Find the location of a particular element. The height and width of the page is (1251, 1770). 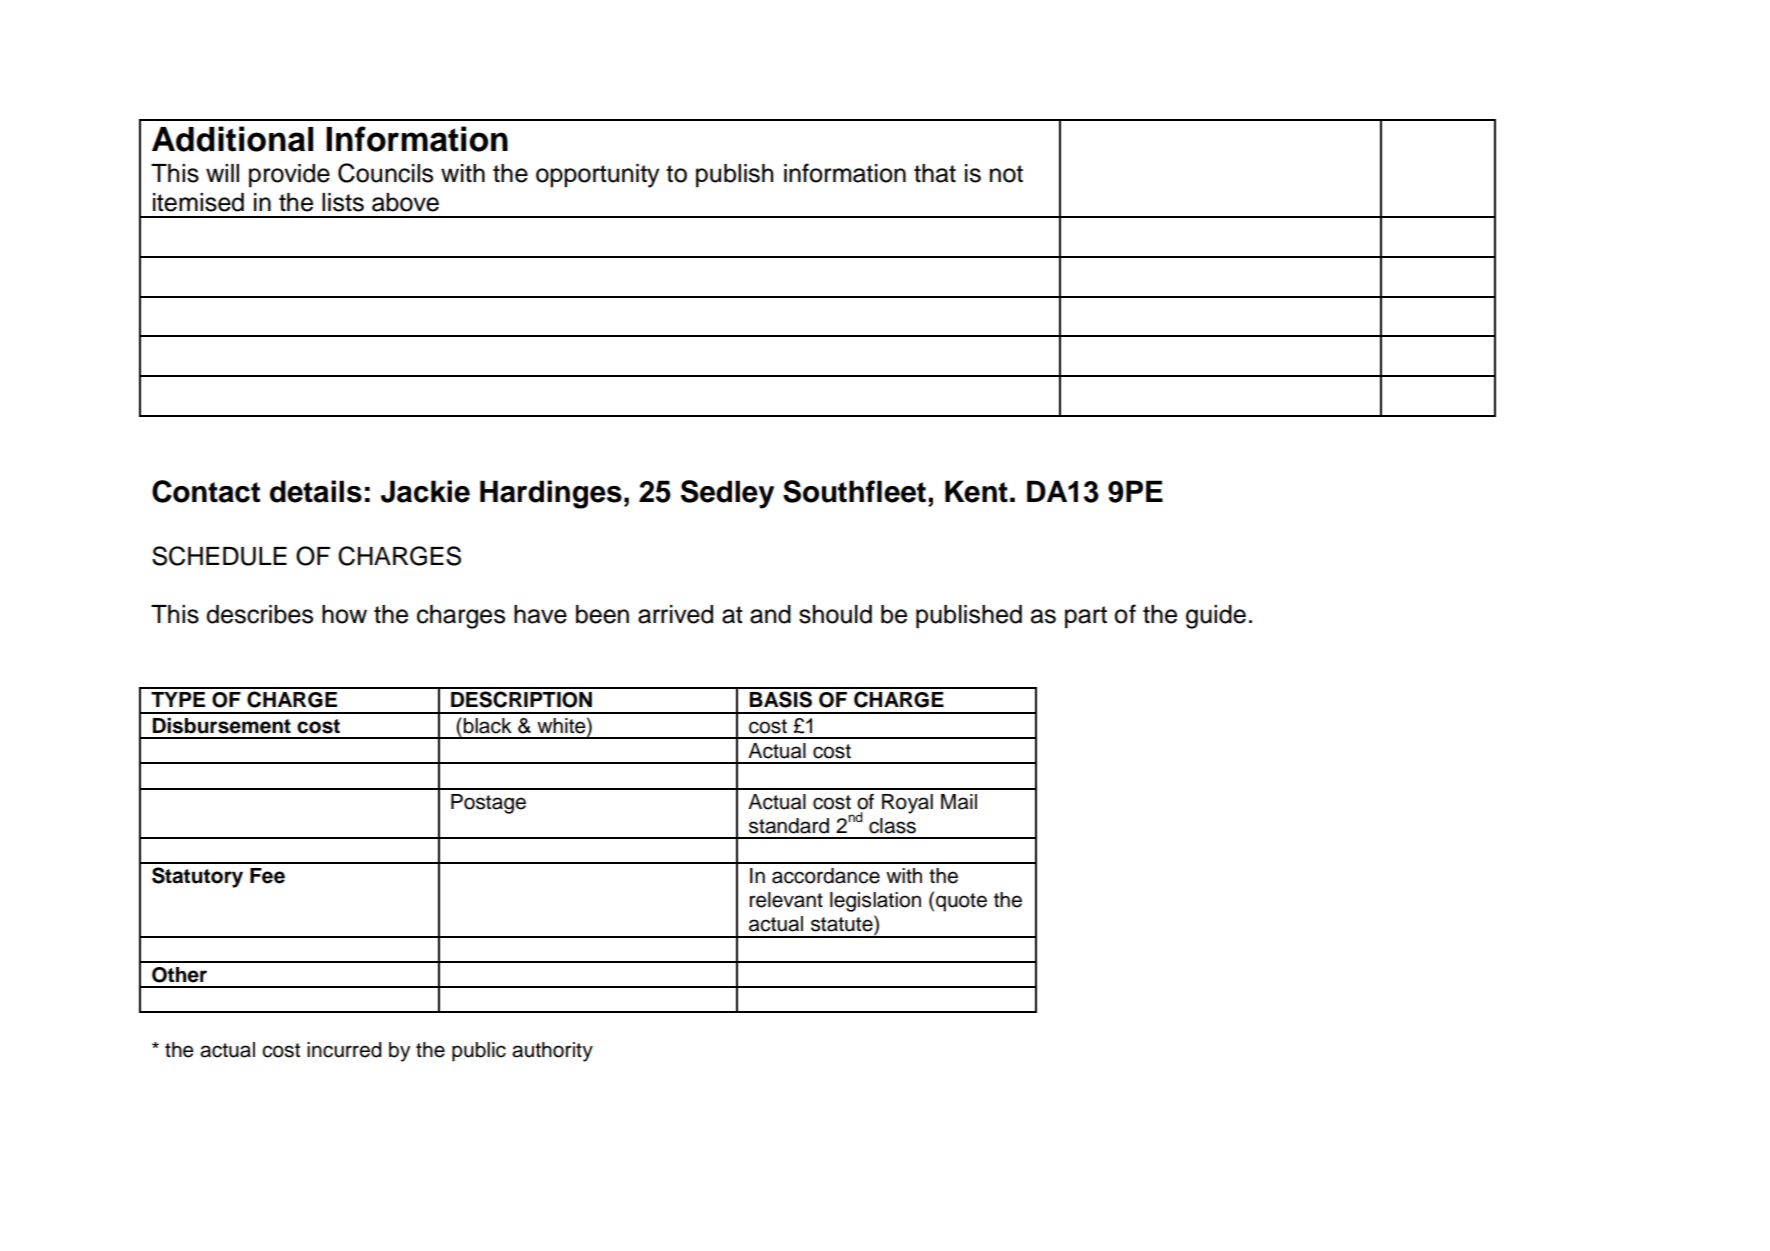

Disbursement is located at coordinates (222, 725).
